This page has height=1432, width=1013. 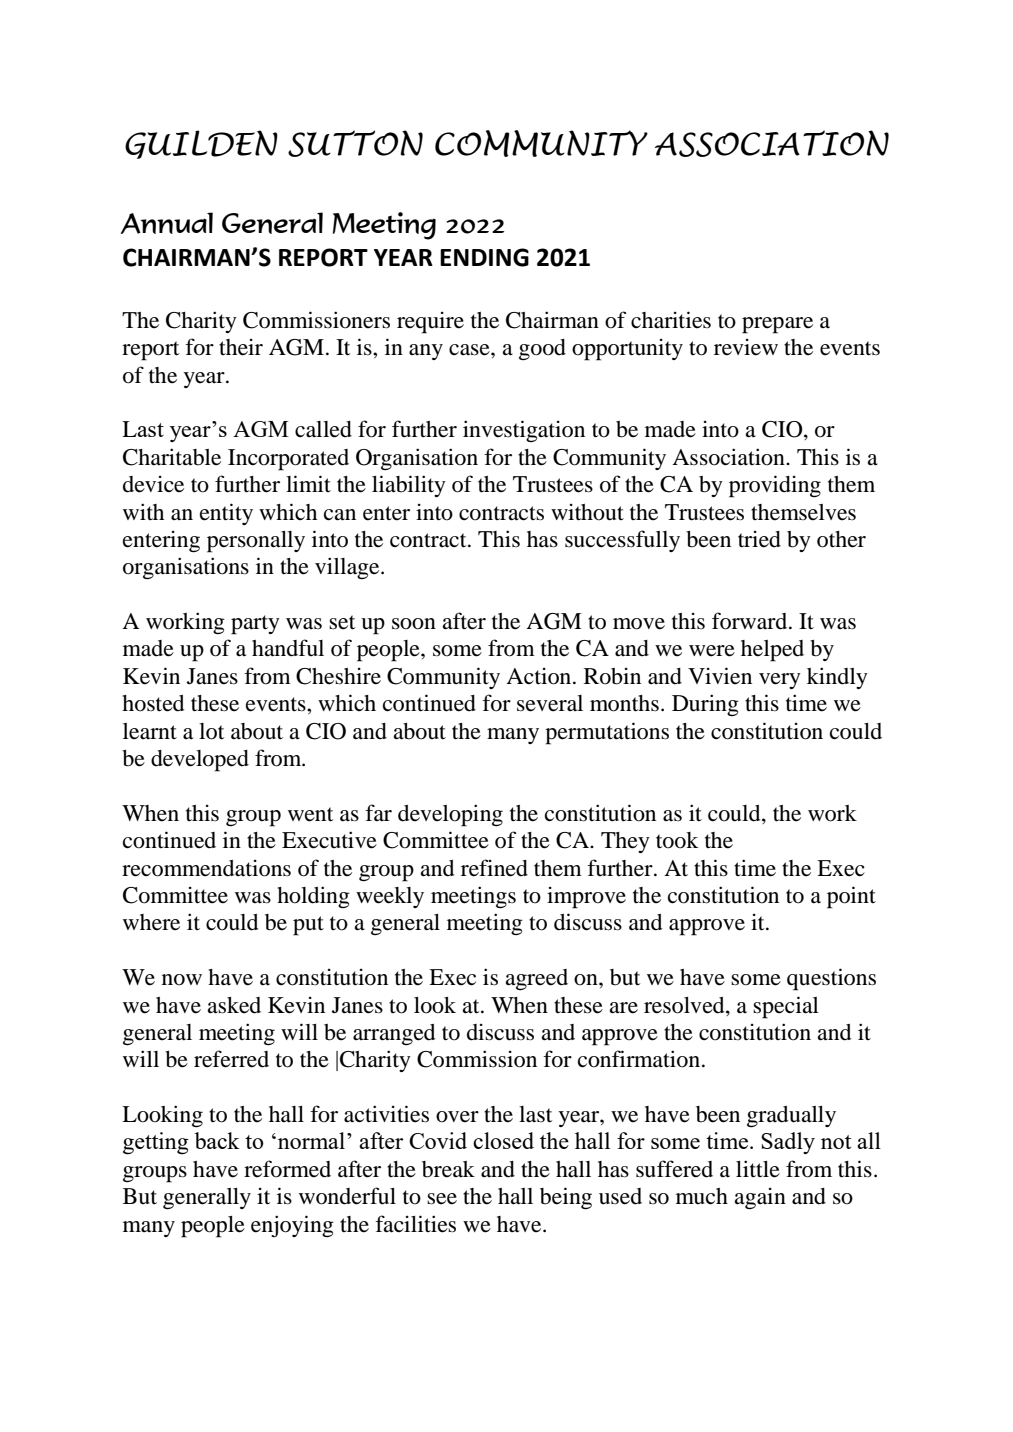 I want to click on developing, so click(x=450, y=815).
